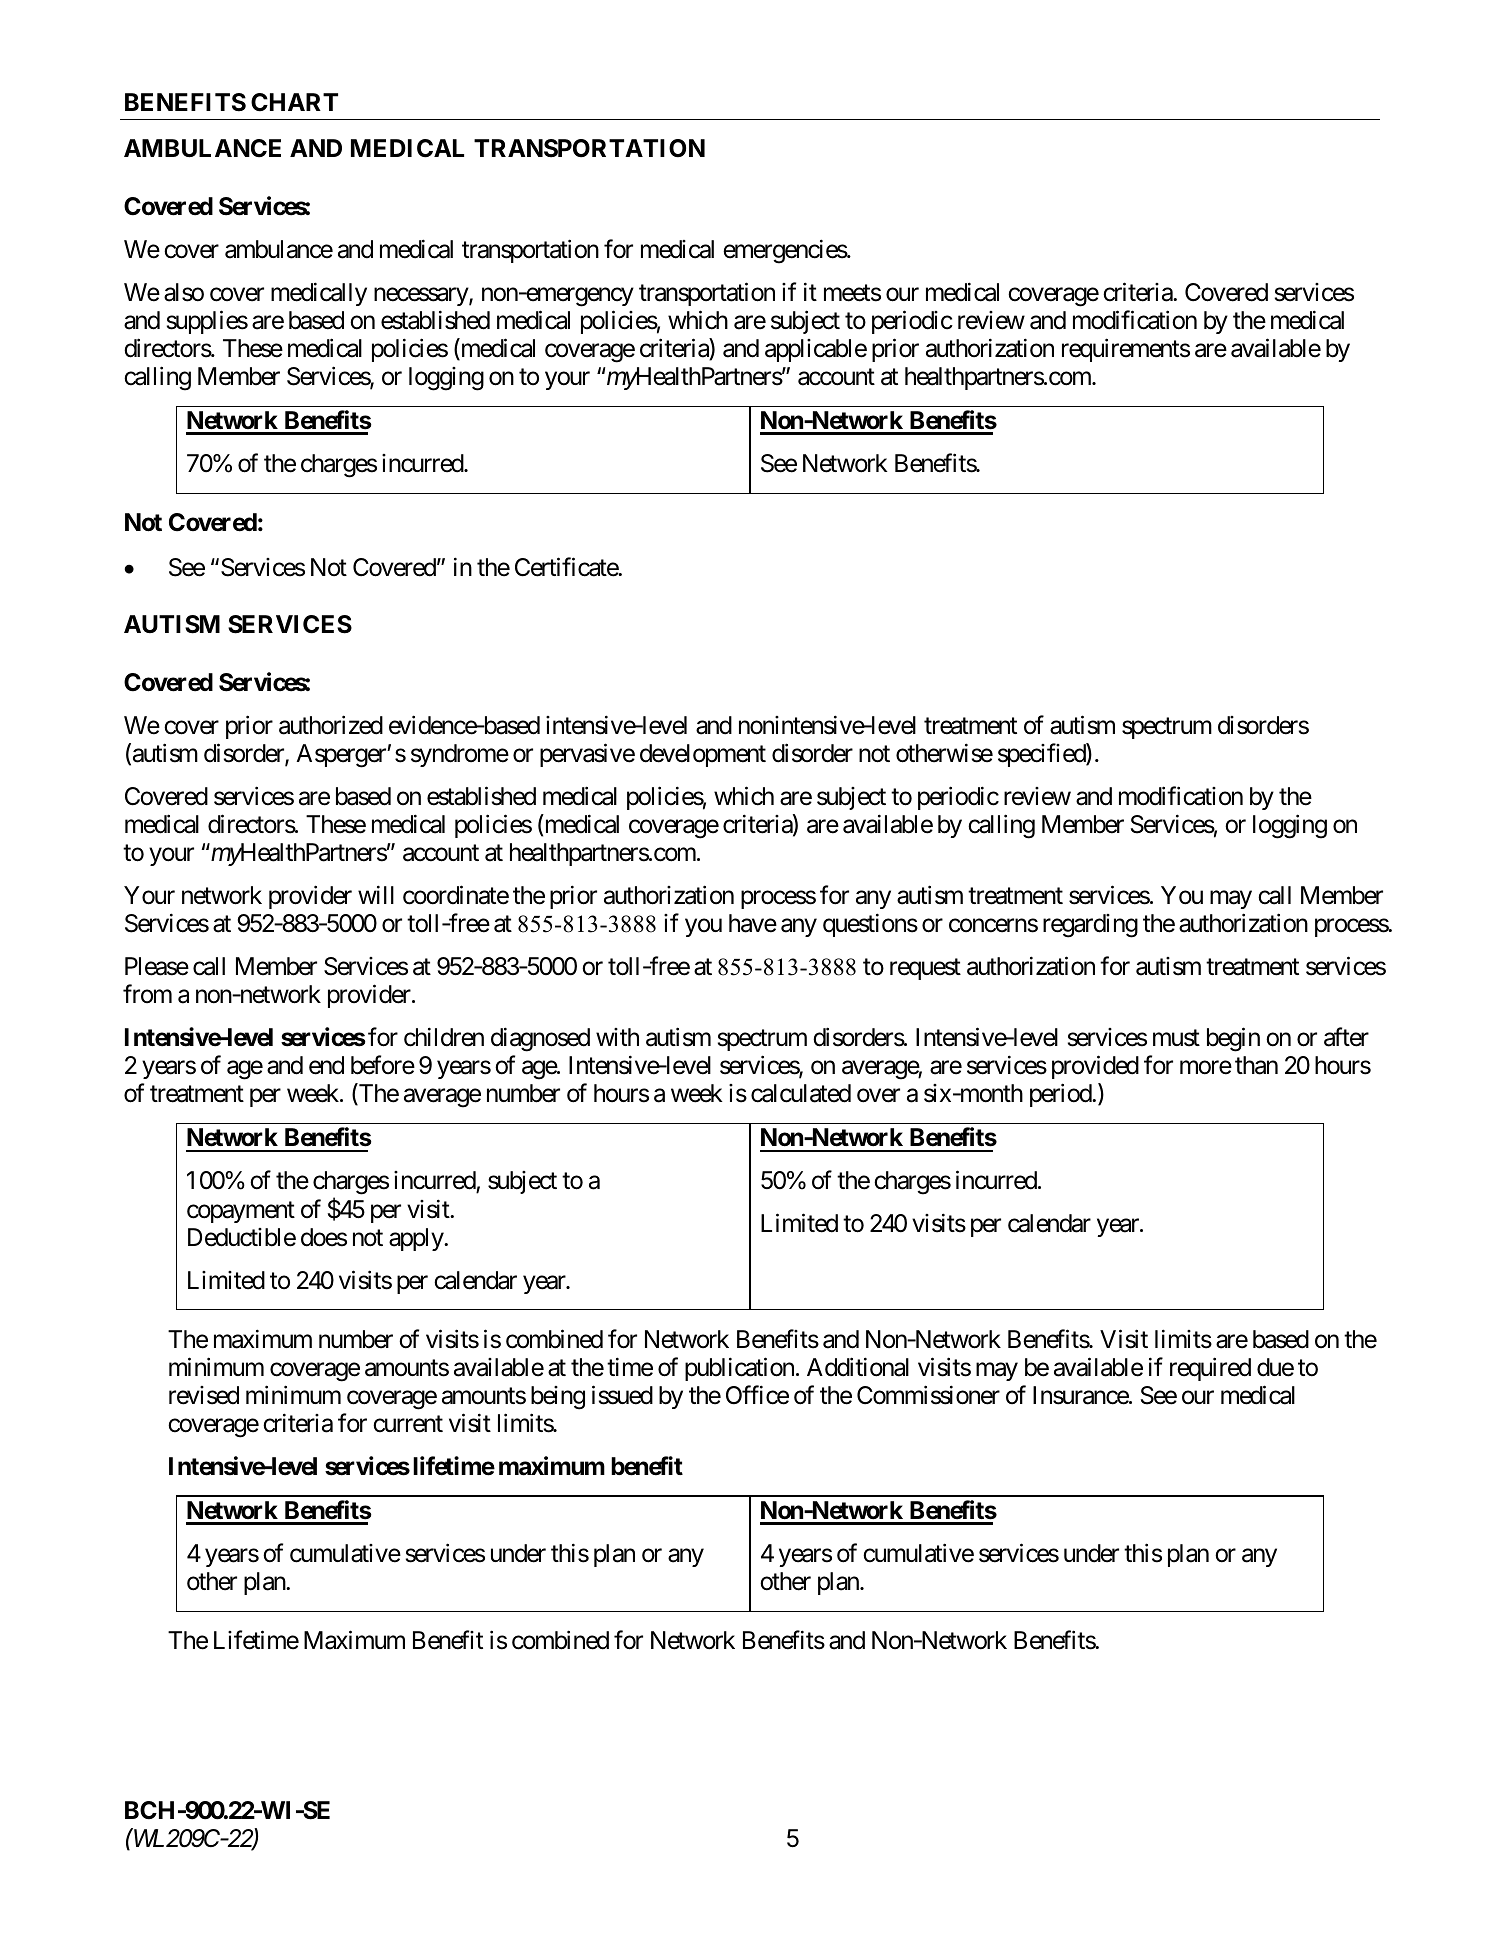 The image size is (1500, 1941). I want to click on authorized, so click(331, 725).
